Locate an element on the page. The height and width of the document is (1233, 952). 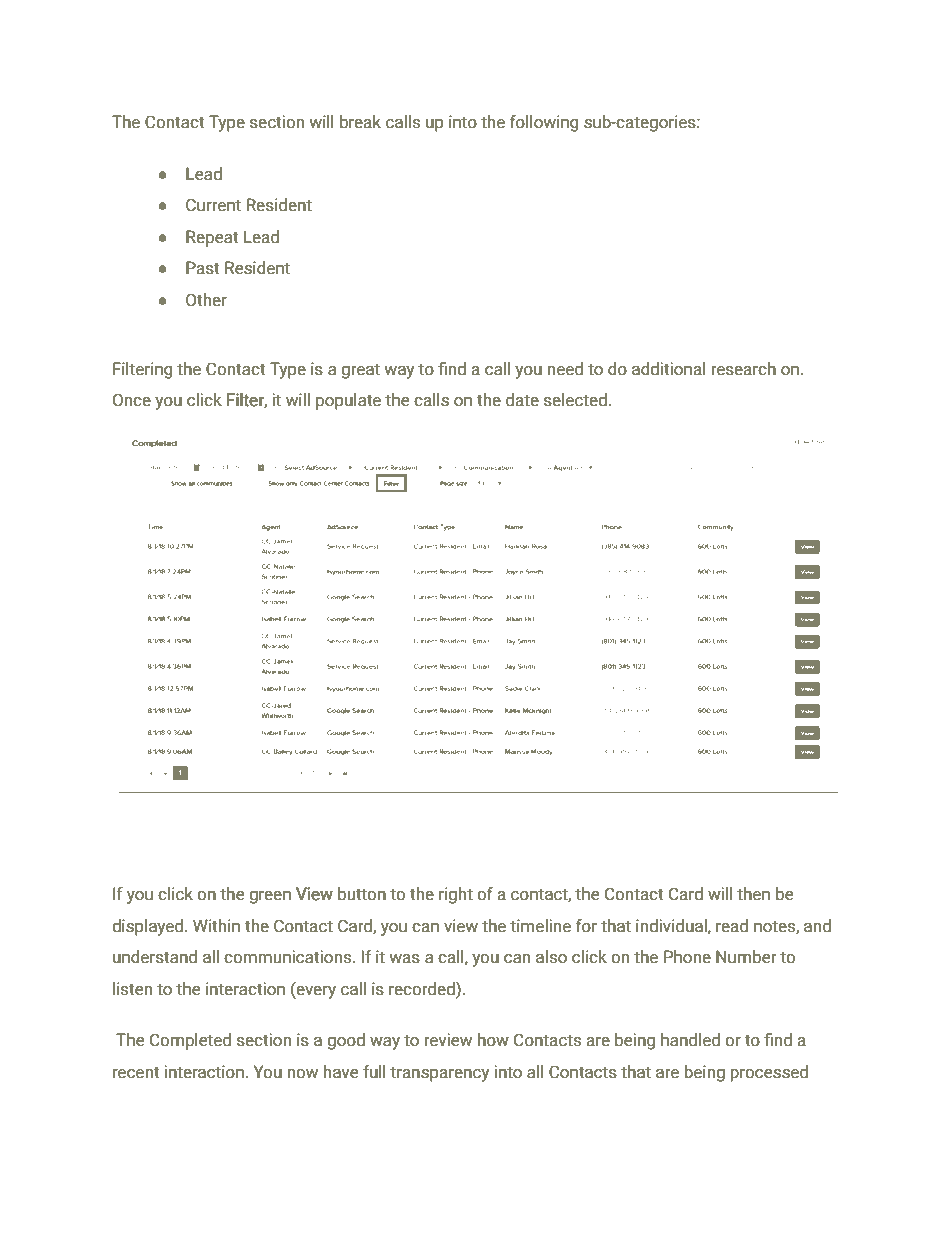
right is located at coordinates (456, 895).
